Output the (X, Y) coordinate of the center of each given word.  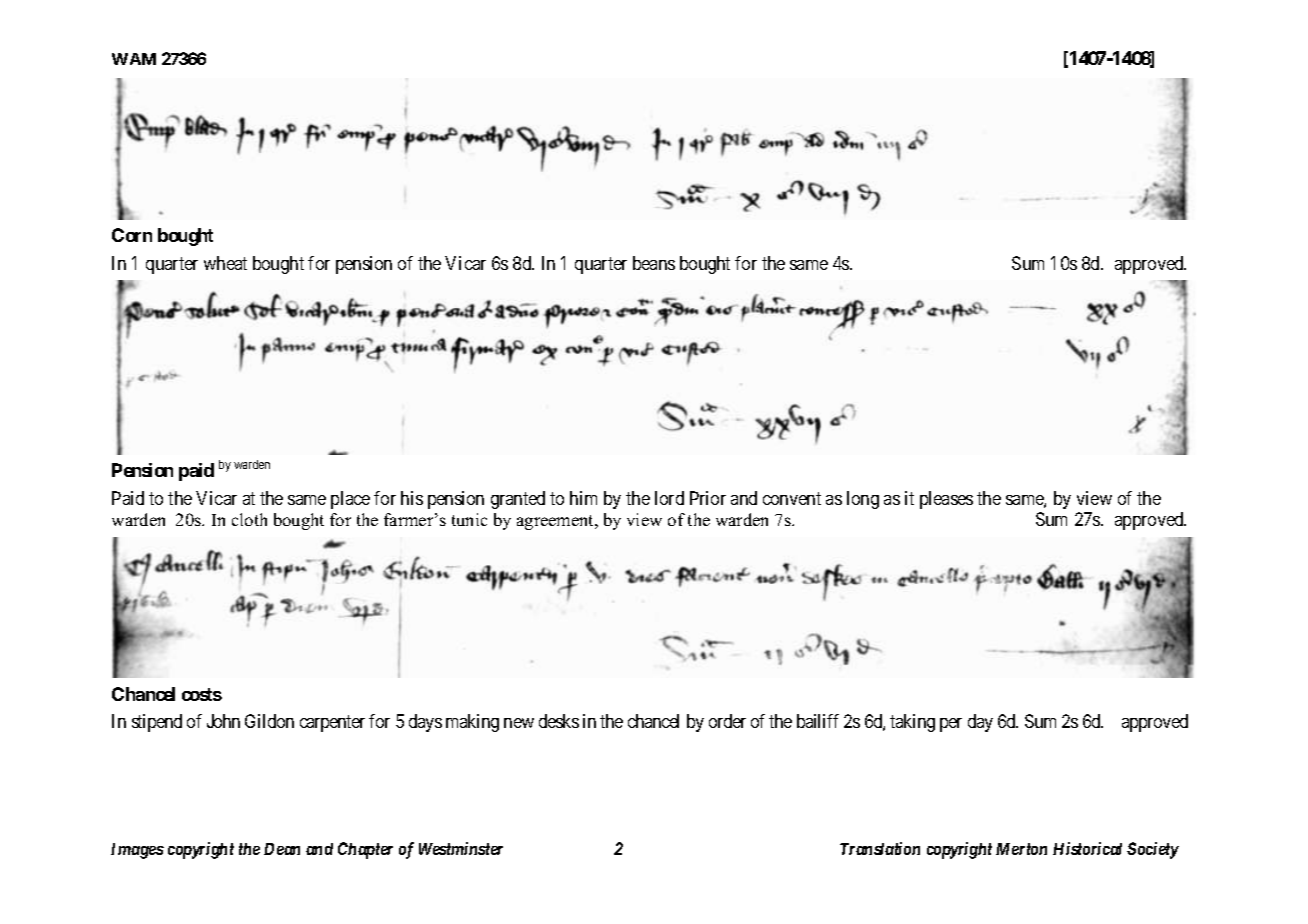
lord (669, 498)
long (863, 500)
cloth (249, 519)
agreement (557, 522)
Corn (132, 235)
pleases (946, 500)
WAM (134, 59)
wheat (225, 263)
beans (654, 263)
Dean (282, 849)
